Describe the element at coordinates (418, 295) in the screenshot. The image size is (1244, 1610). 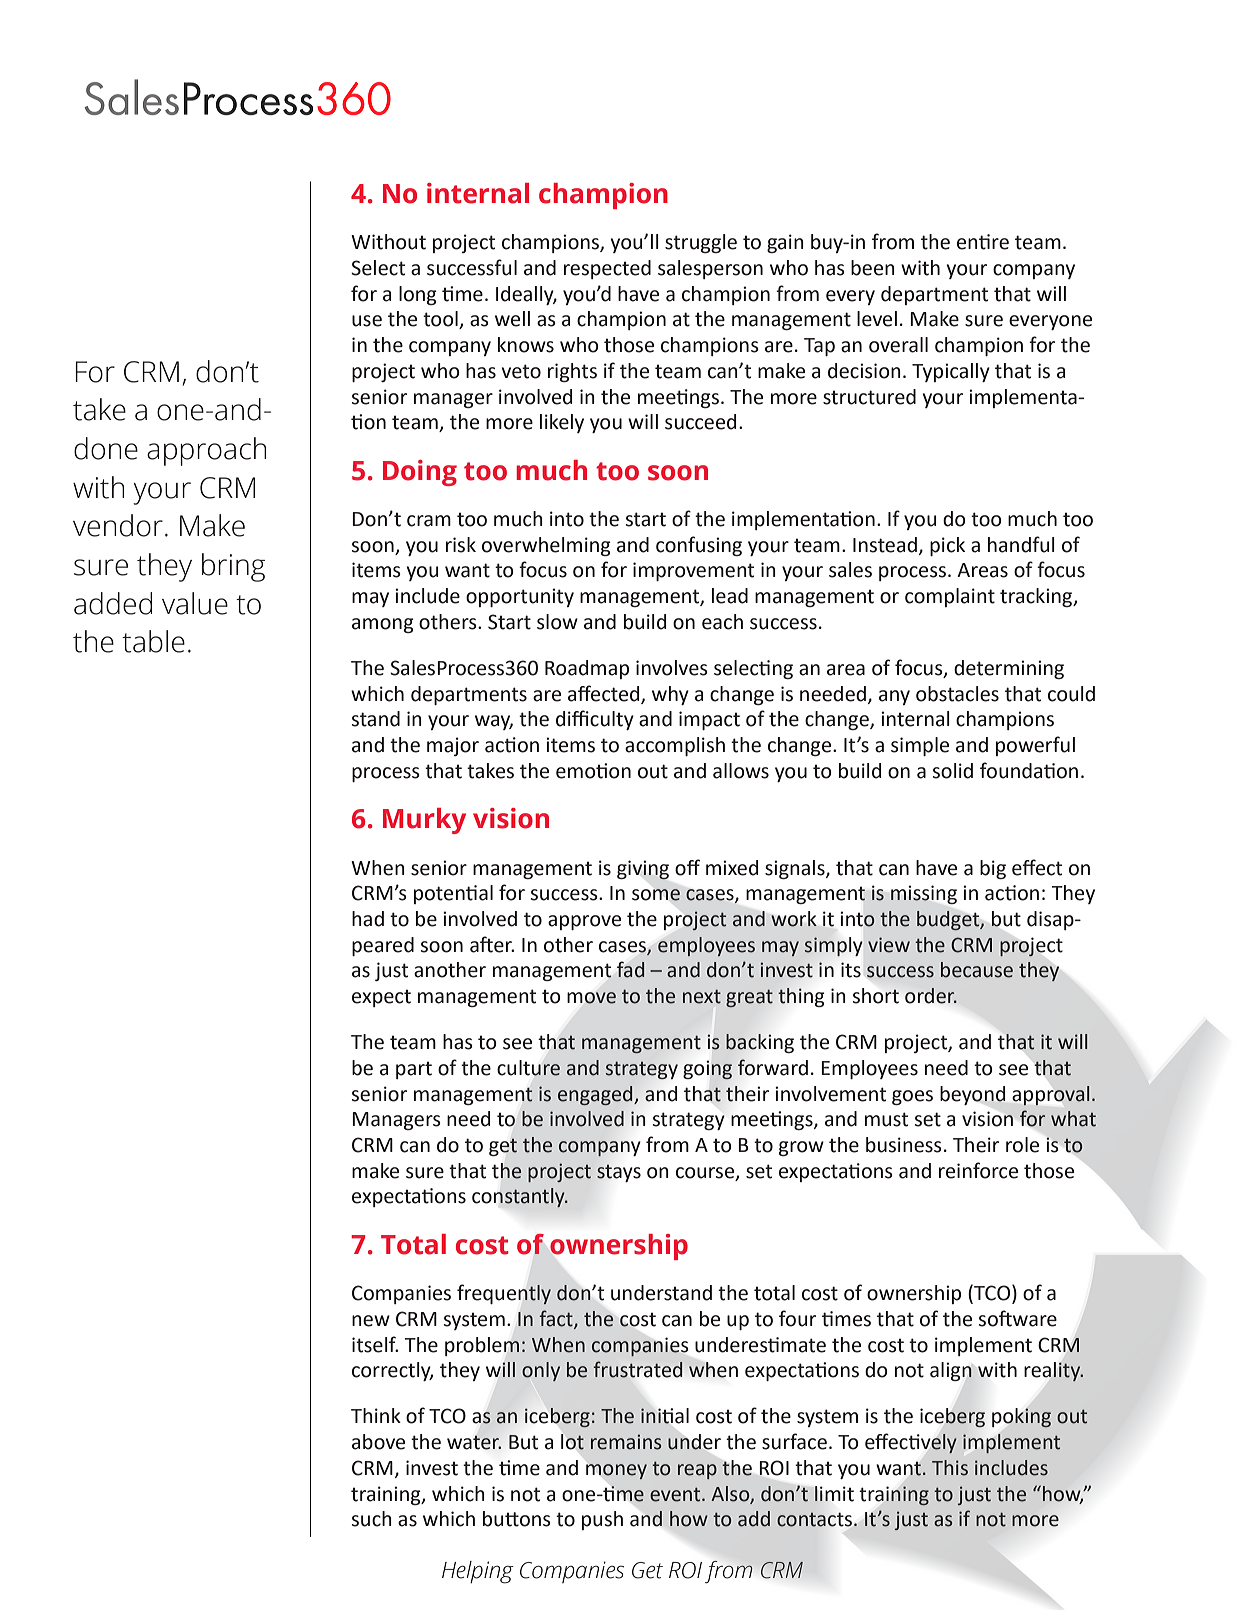
I see `long` at that location.
